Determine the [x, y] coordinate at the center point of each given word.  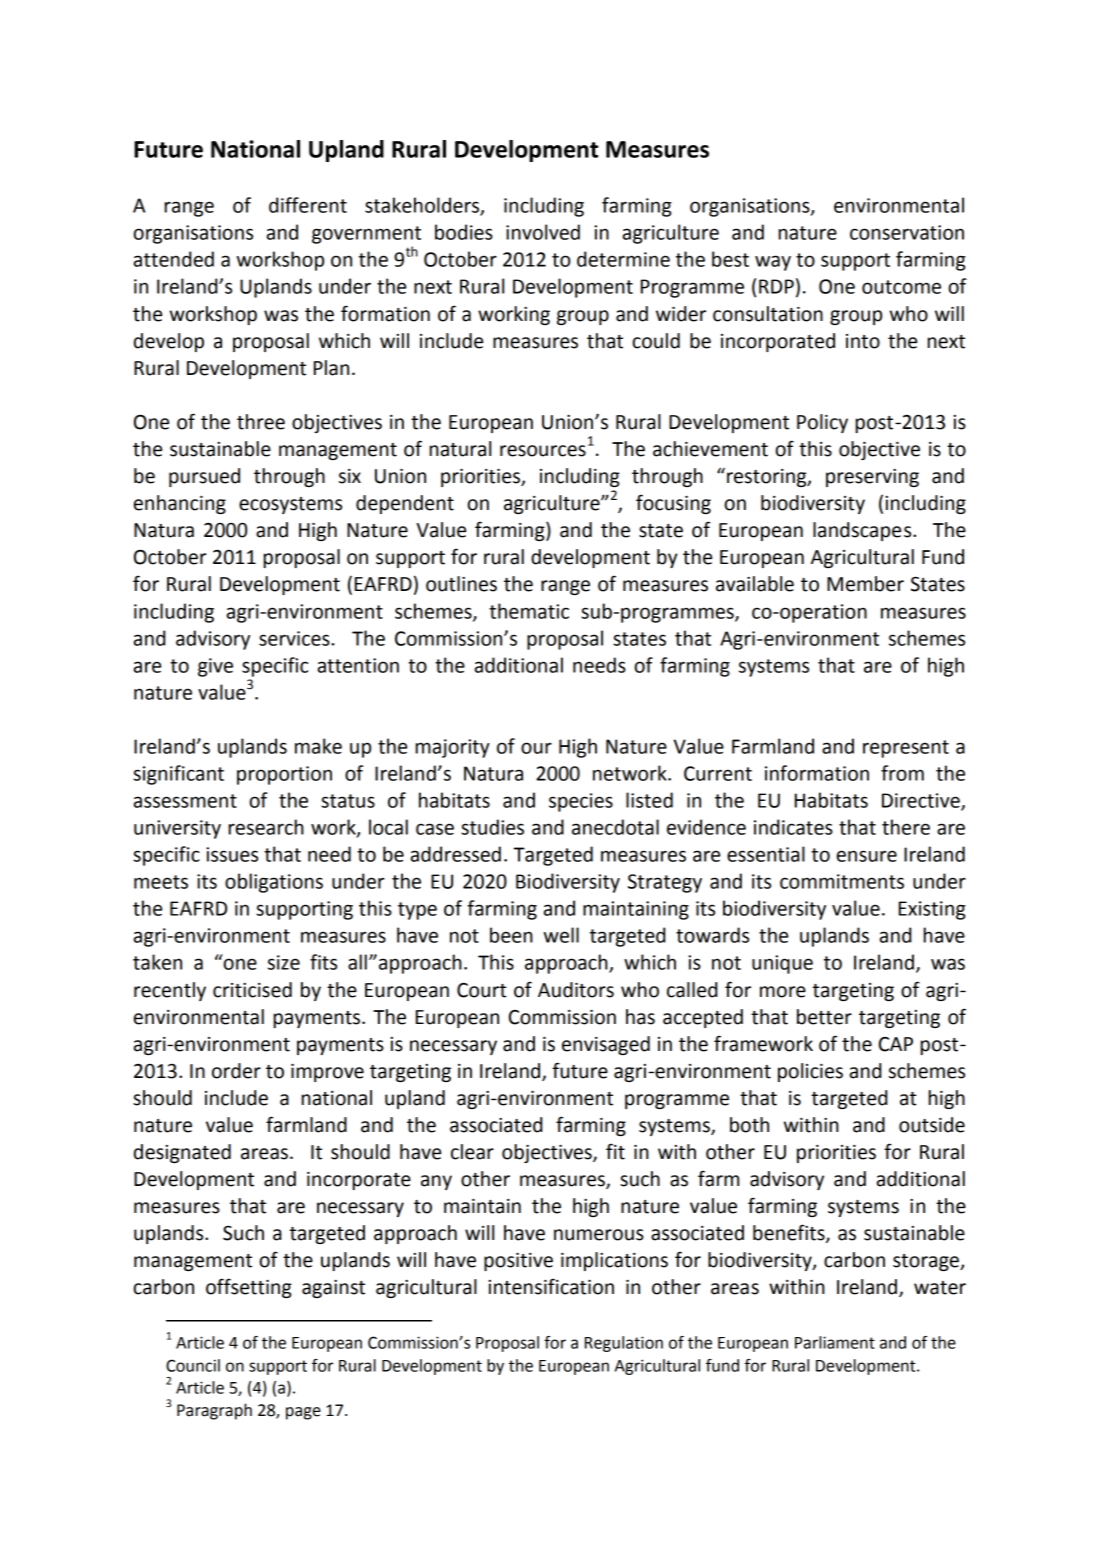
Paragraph [214, 1411]
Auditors [576, 990]
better [824, 1017]
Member [865, 584]
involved [543, 232]
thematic [529, 611]
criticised [252, 990]
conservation [907, 232]
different [308, 205]
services [295, 638]
